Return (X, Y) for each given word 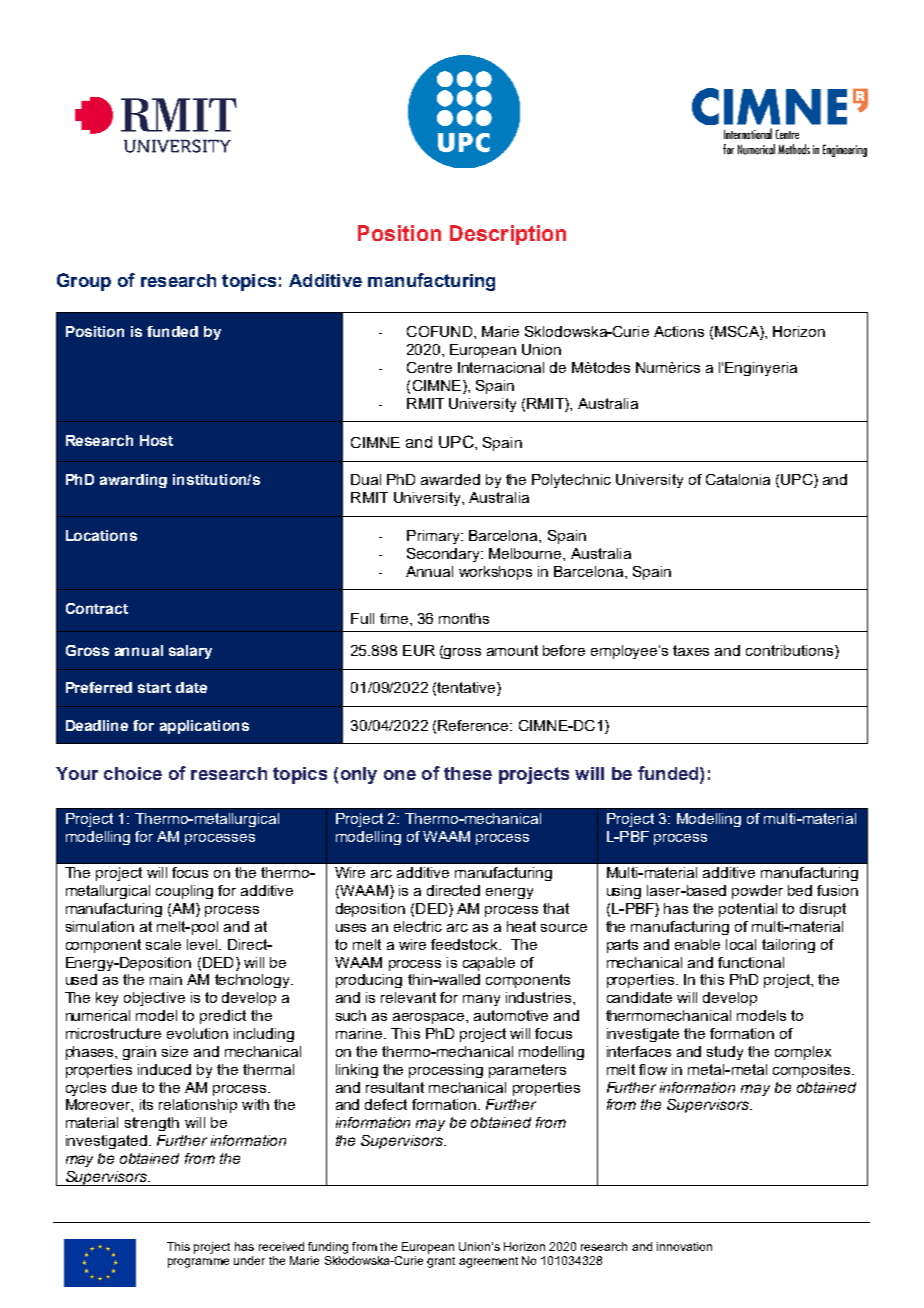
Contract (97, 608)
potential (748, 910)
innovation (684, 1246)
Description (508, 235)
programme (198, 1263)
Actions (679, 331)
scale (163, 944)
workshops (495, 573)
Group (84, 282)
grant (441, 1262)
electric (418, 926)
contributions (791, 652)
